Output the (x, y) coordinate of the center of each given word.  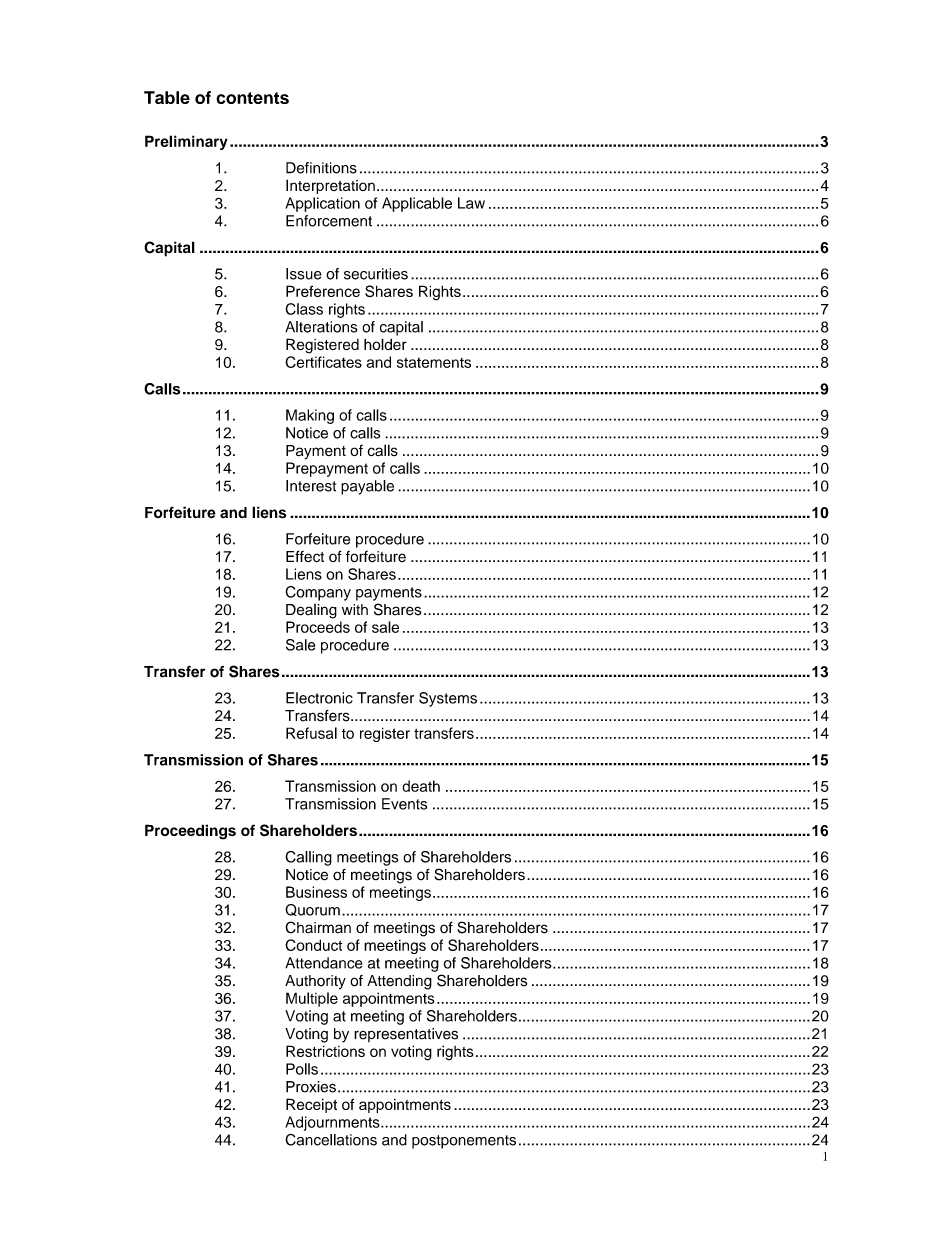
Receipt (311, 1105)
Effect (305, 556)
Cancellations (331, 1140)
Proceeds (318, 627)
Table (167, 97)
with (355, 609)
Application (322, 204)
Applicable (417, 204)
